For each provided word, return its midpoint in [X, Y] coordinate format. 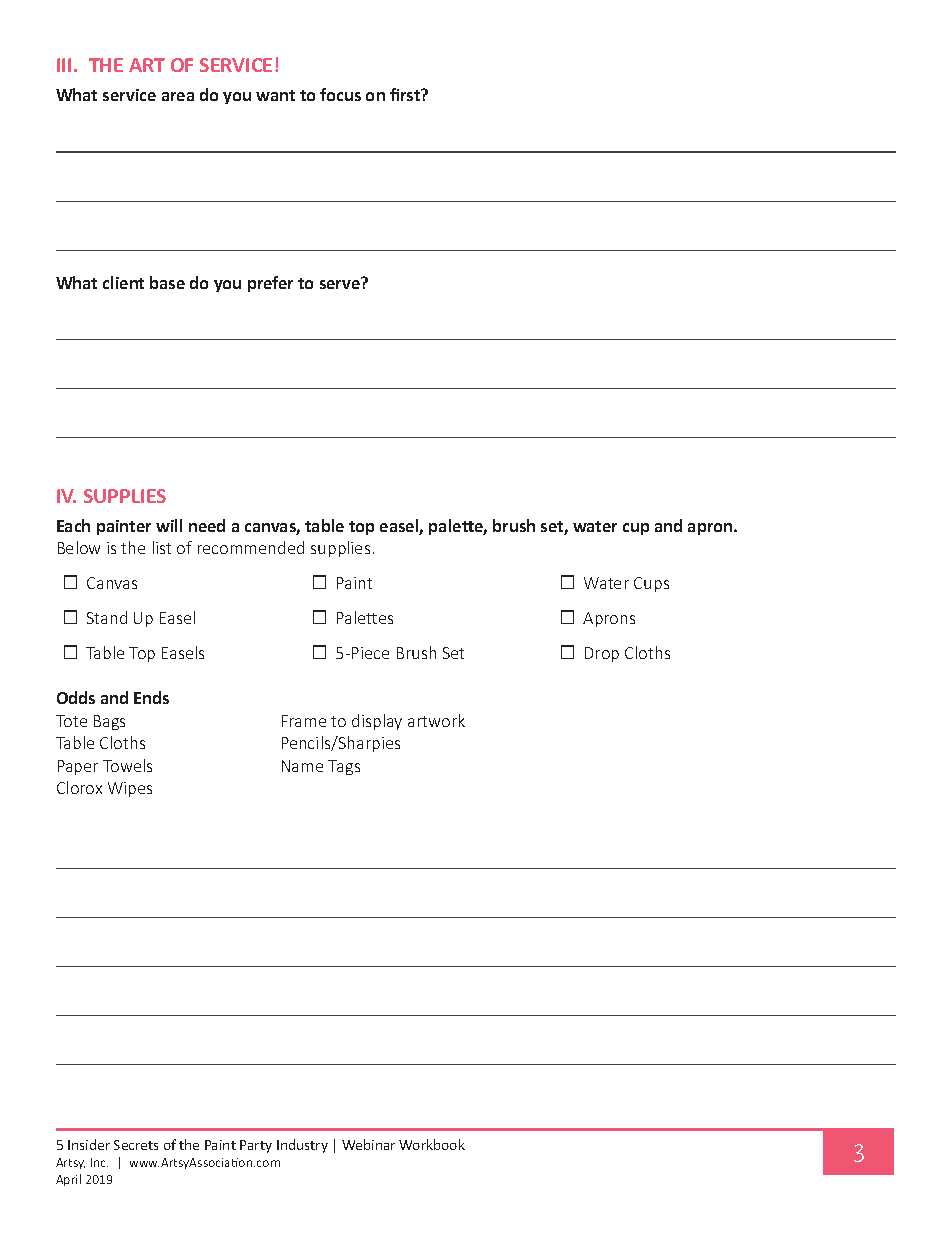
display [377, 722]
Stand [107, 617]
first [406, 94]
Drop [602, 654]
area [178, 96]
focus [340, 94]
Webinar [368, 1144]
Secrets [136, 1145]
